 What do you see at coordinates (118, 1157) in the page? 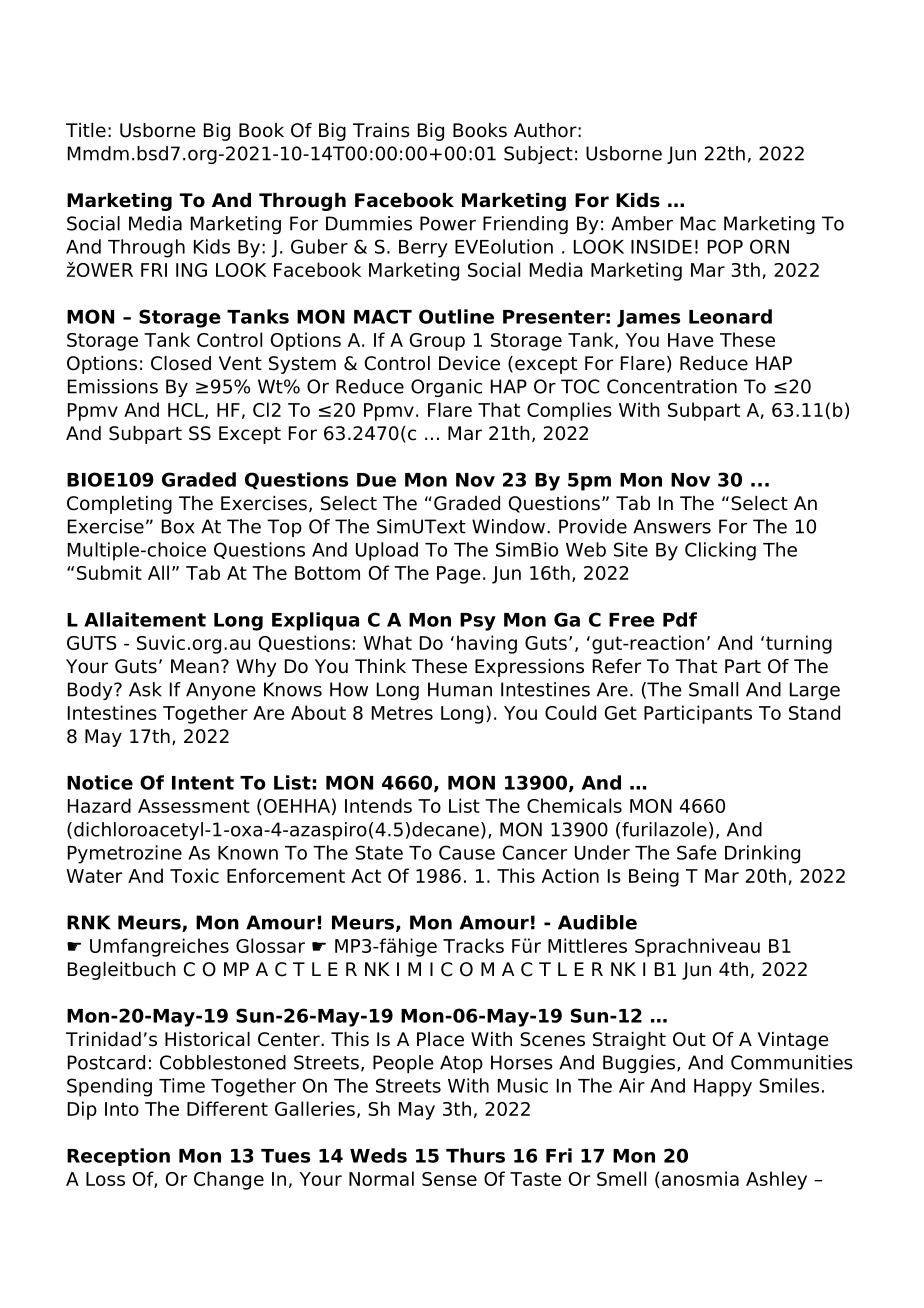
I see `Reception` at bounding box center [118, 1157].
